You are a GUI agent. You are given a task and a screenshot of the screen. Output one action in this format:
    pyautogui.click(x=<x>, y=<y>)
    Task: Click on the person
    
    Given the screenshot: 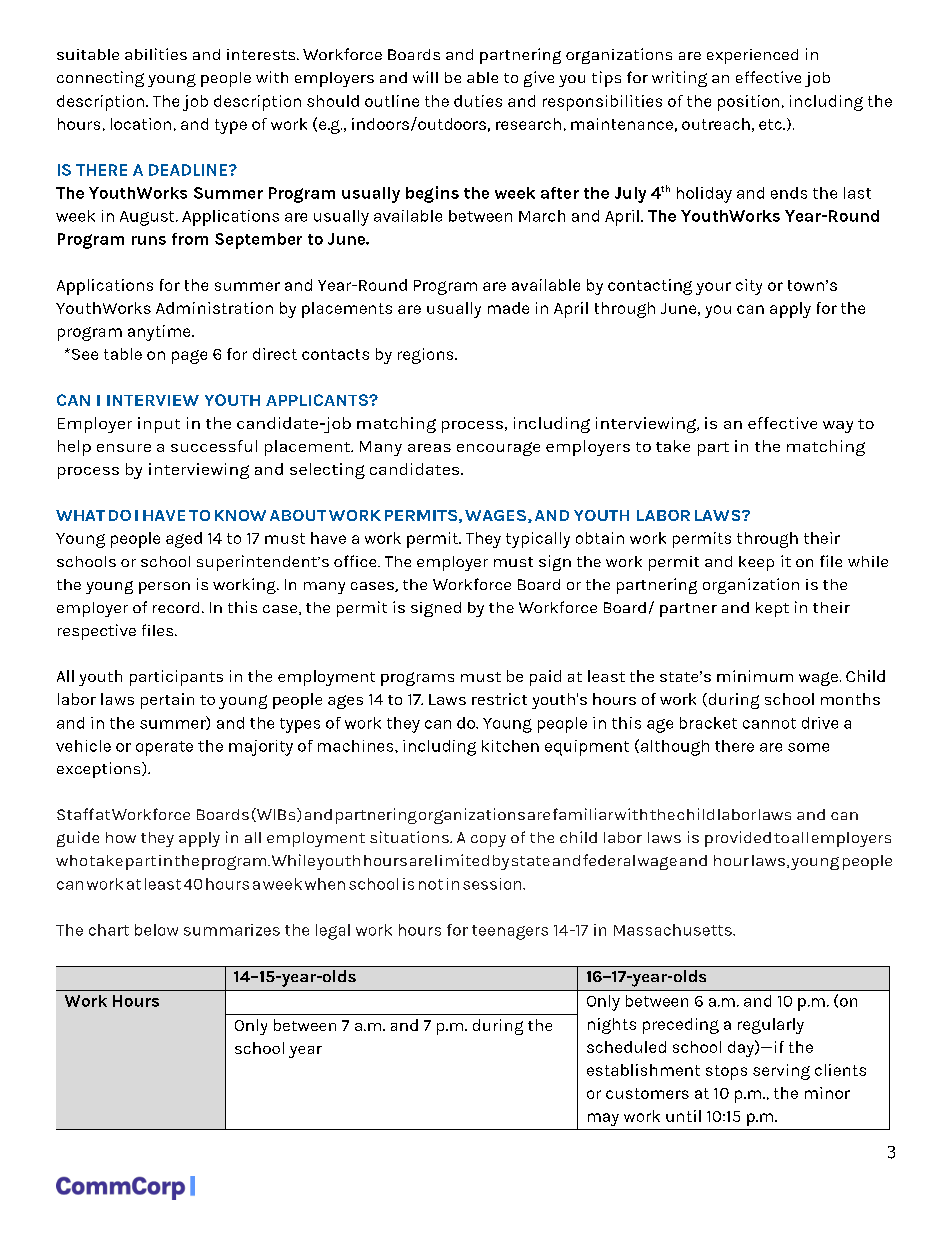 What is the action you would take?
    pyautogui.click(x=164, y=588)
